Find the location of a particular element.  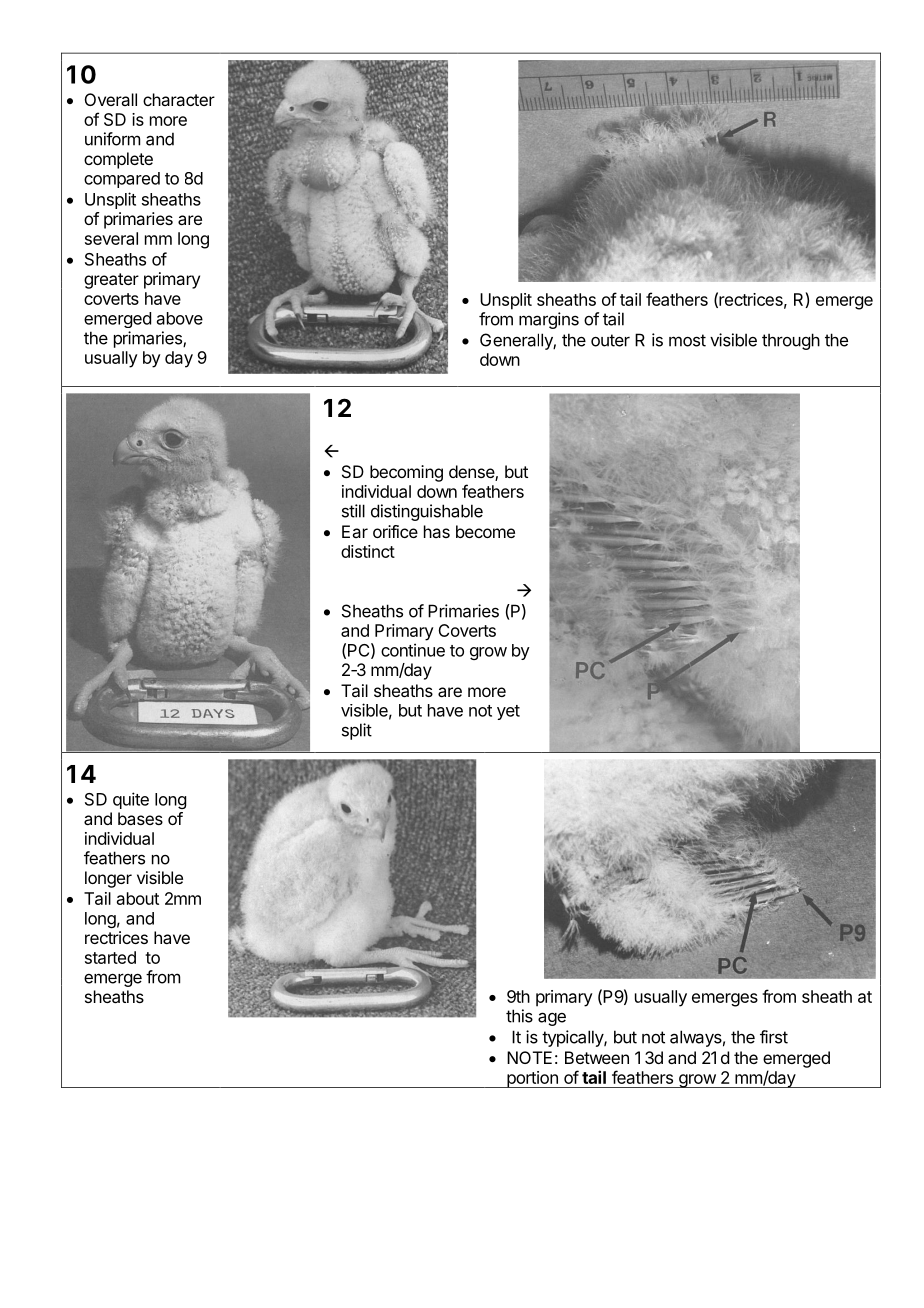

margins is located at coordinates (549, 320).
